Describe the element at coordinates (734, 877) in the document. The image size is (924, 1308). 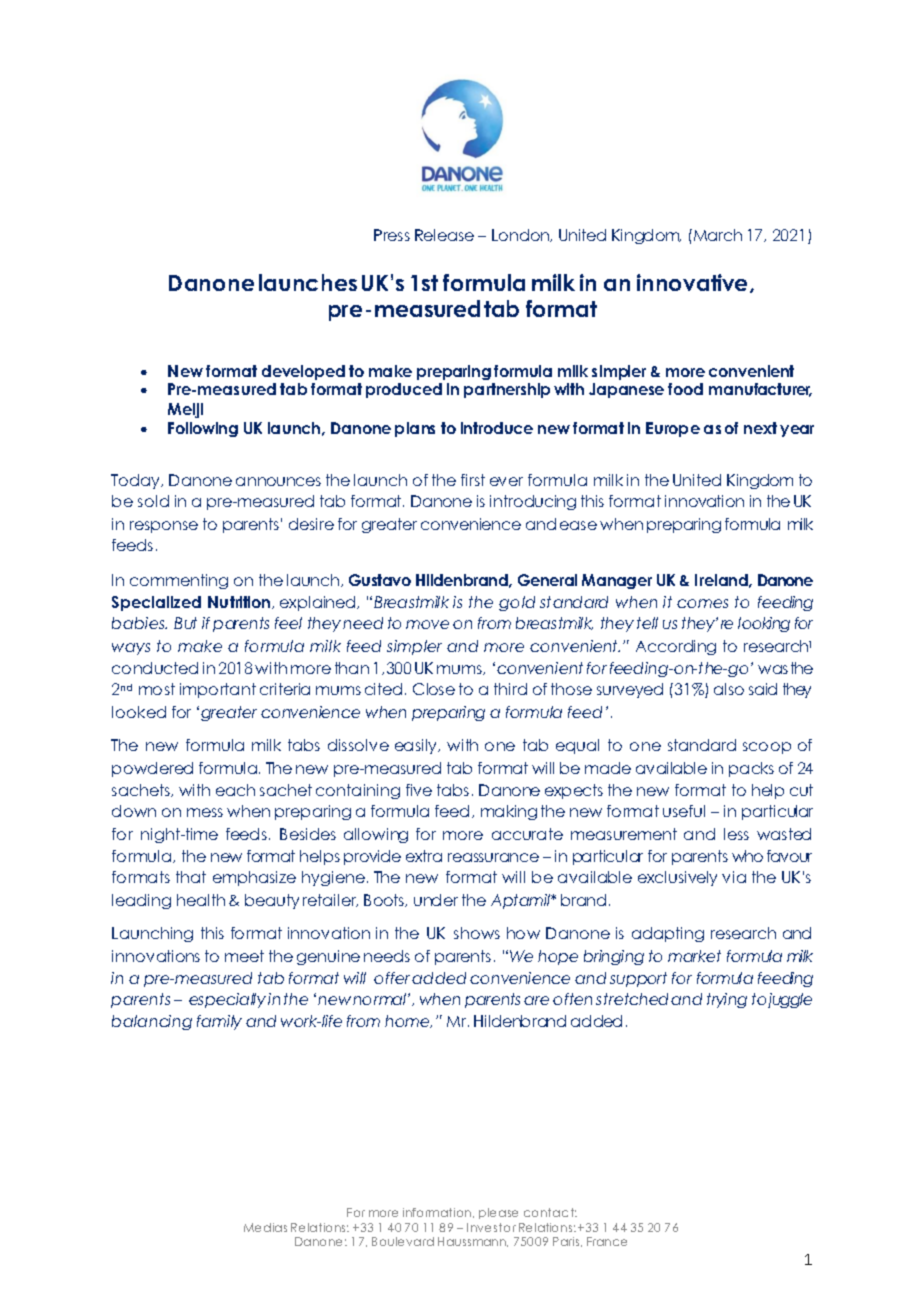
I see `via` at that location.
